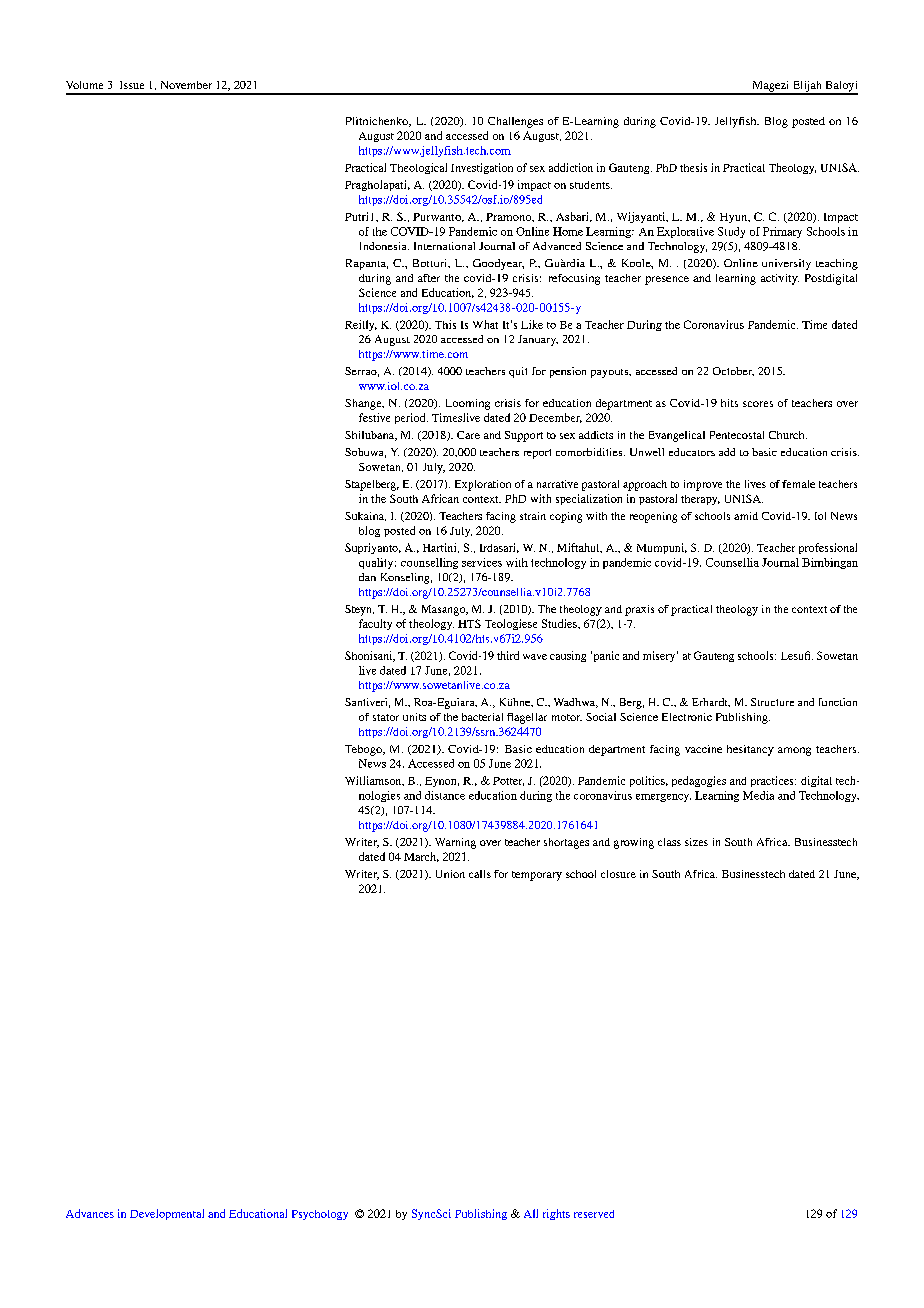  Describe the element at coordinates (807, 87) in the image. I see `Elijah` at that location.
